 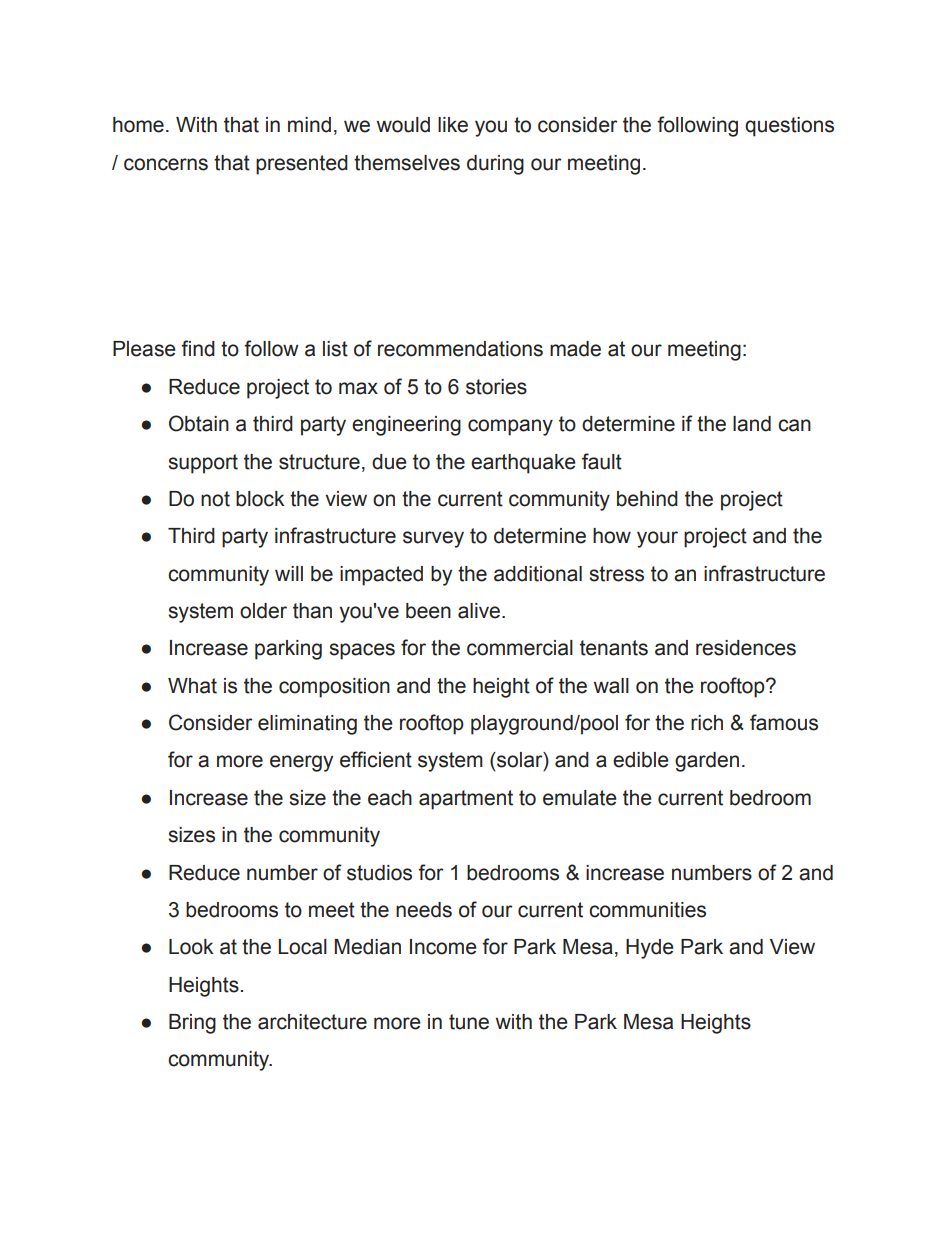 What do you see at coordinates (166, 164) in the document?
I see `concerns` at bounding box center [166, 164].
